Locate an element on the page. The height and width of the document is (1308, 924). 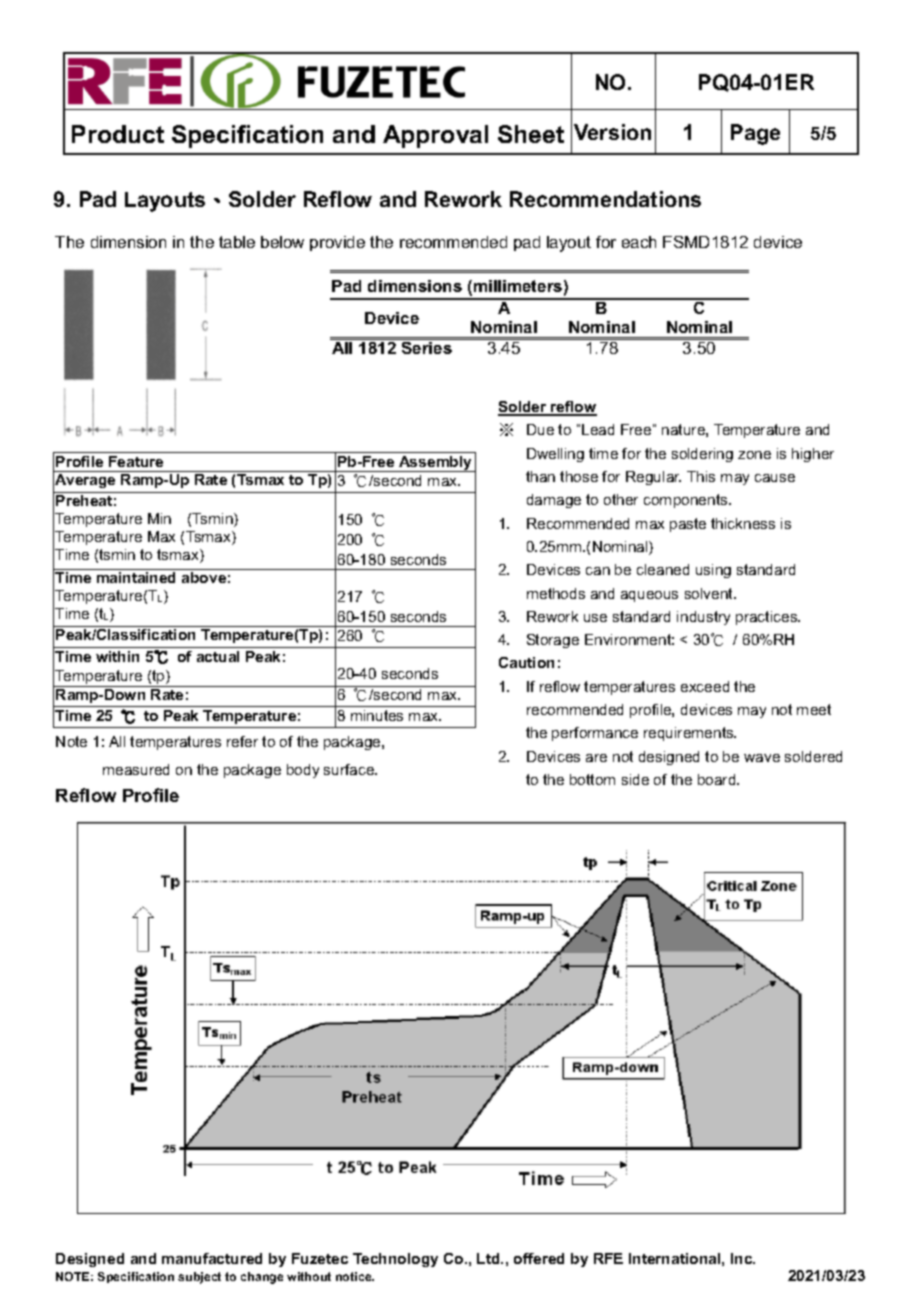
board is located at coordinates (718, 779).
